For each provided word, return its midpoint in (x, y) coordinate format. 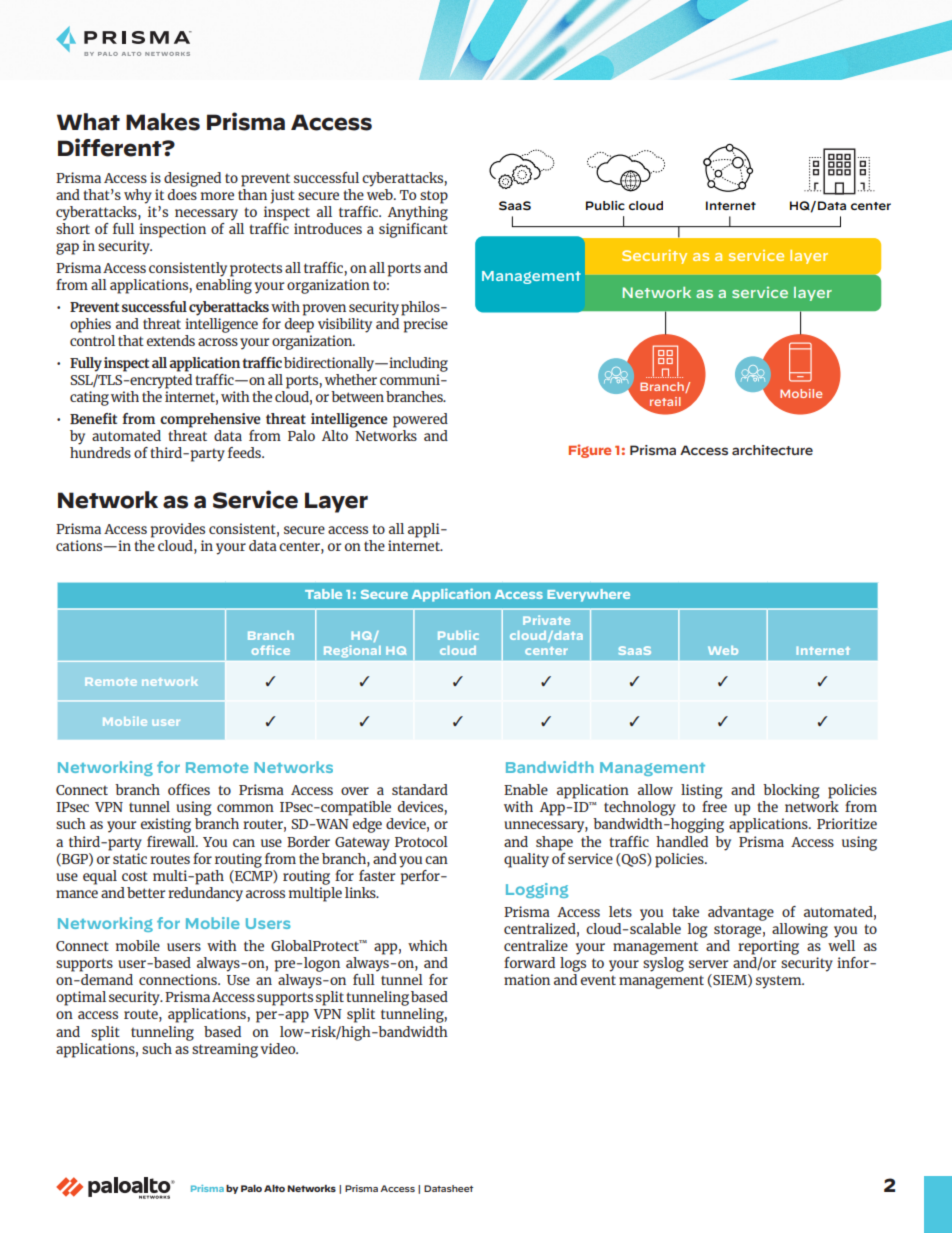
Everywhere (588, 595)
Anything (418, 212)
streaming (225, 1050)
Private (546, 620)
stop (434, 197)
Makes (163, 122)
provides (178, 530)
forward (529, 962)
